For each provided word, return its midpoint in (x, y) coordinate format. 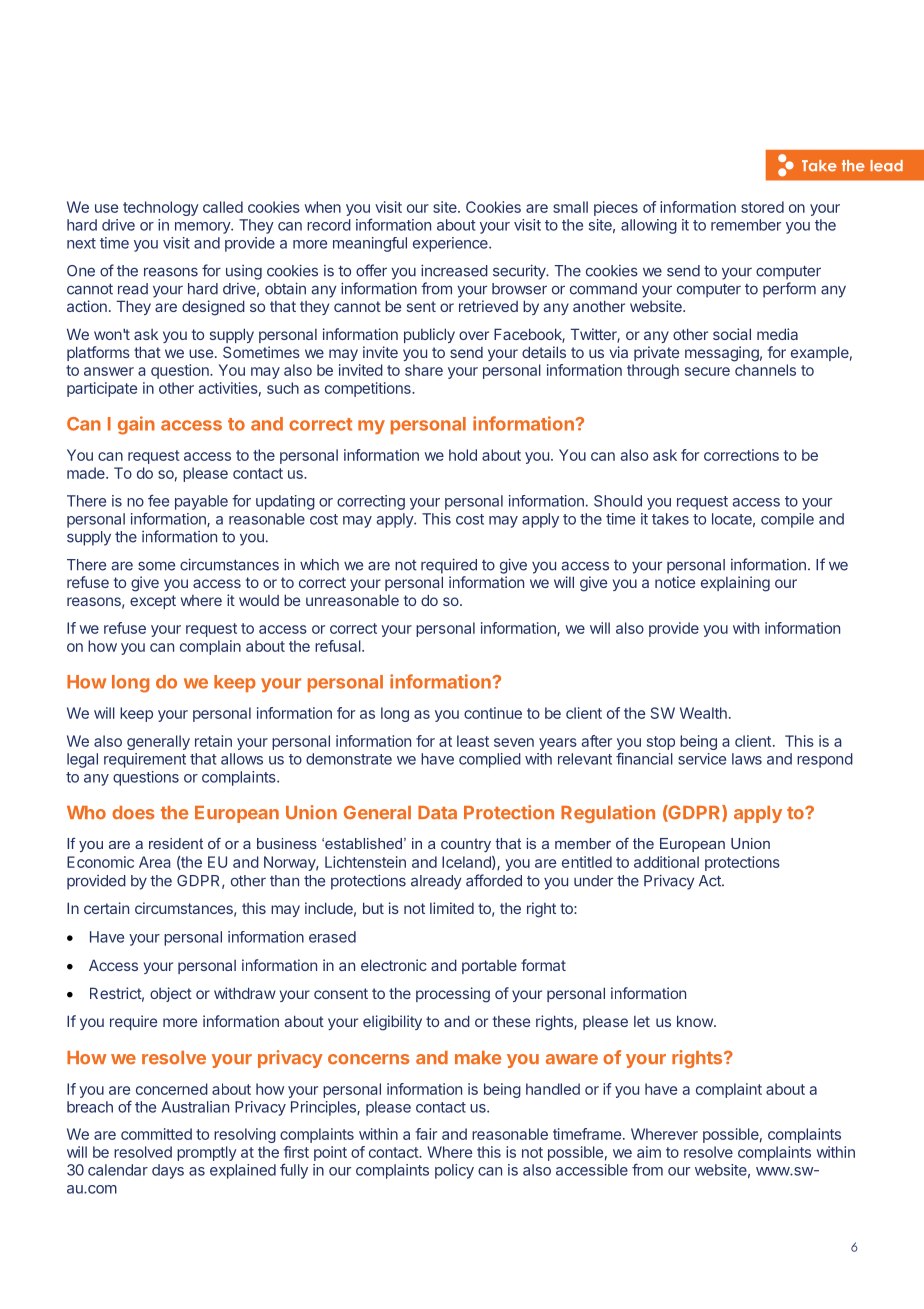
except (153, 602)
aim (649, 1152)
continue (493, 713)
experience (451, 244)
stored (762, 207)
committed (156, 1134)
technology (161, 208)
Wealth (703, 713)
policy (454, 1171)
